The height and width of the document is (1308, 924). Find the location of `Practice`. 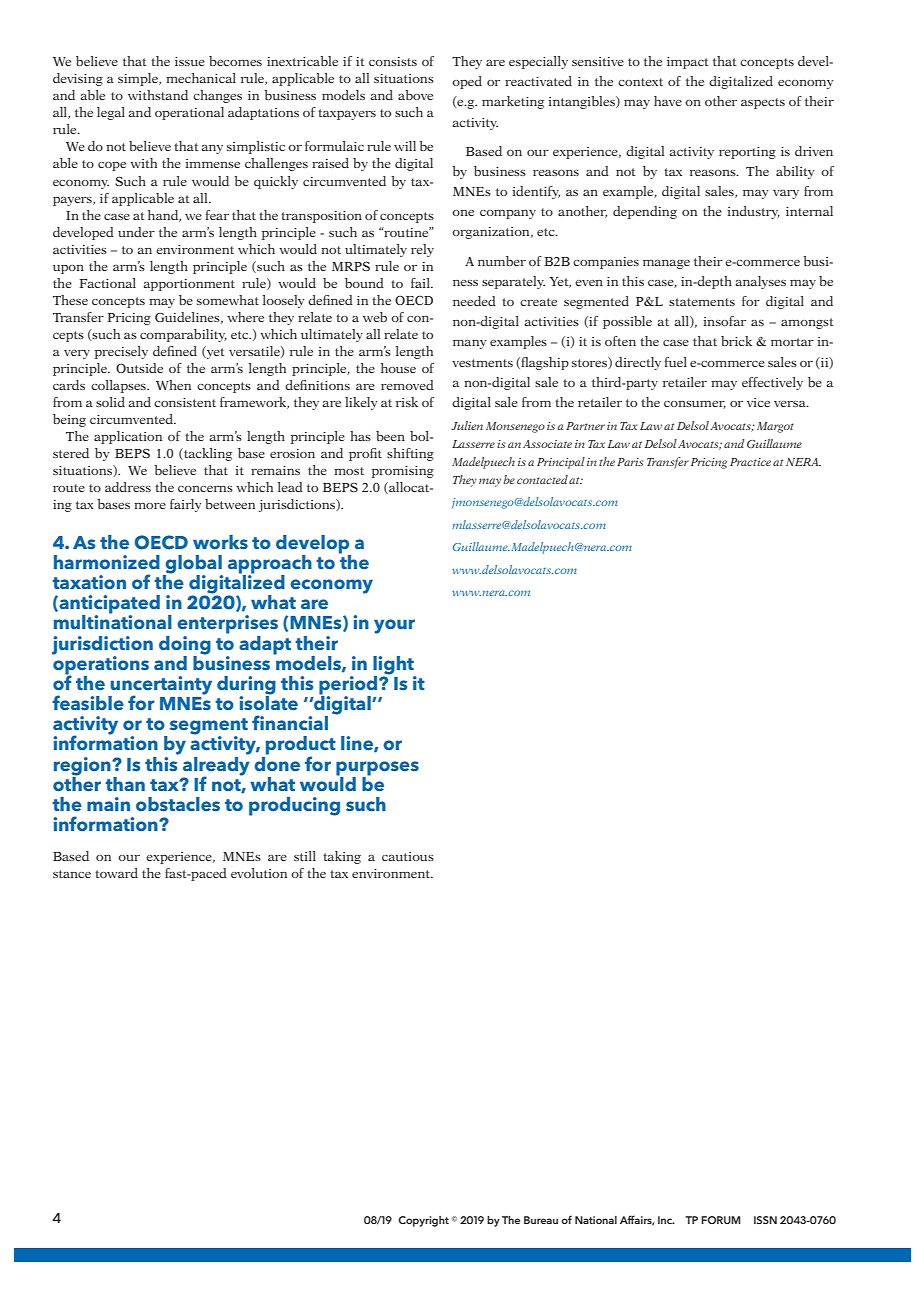

Practice is located at coordinates (750, 462).
